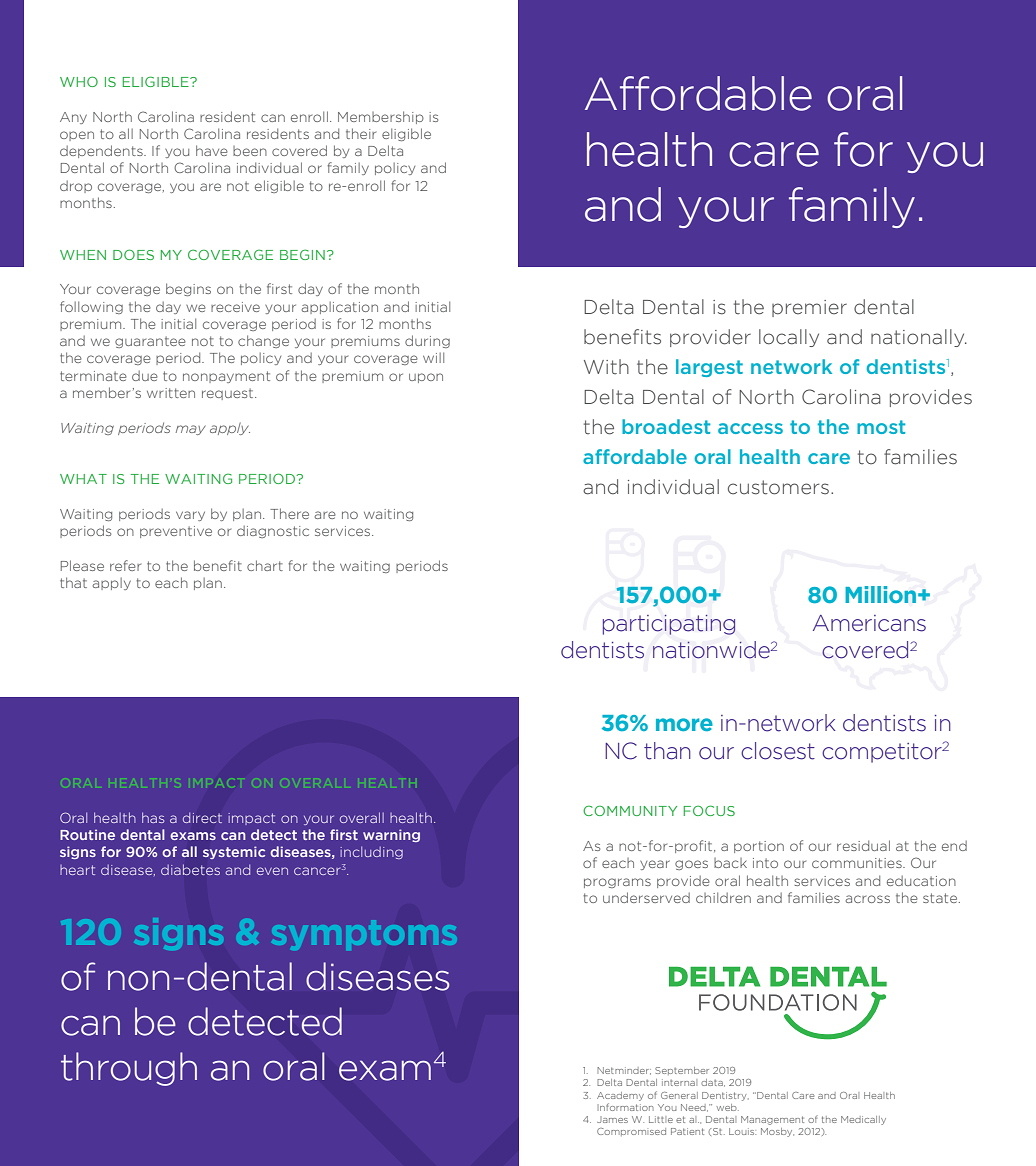  I want to click on refer, so click(125, 565).
